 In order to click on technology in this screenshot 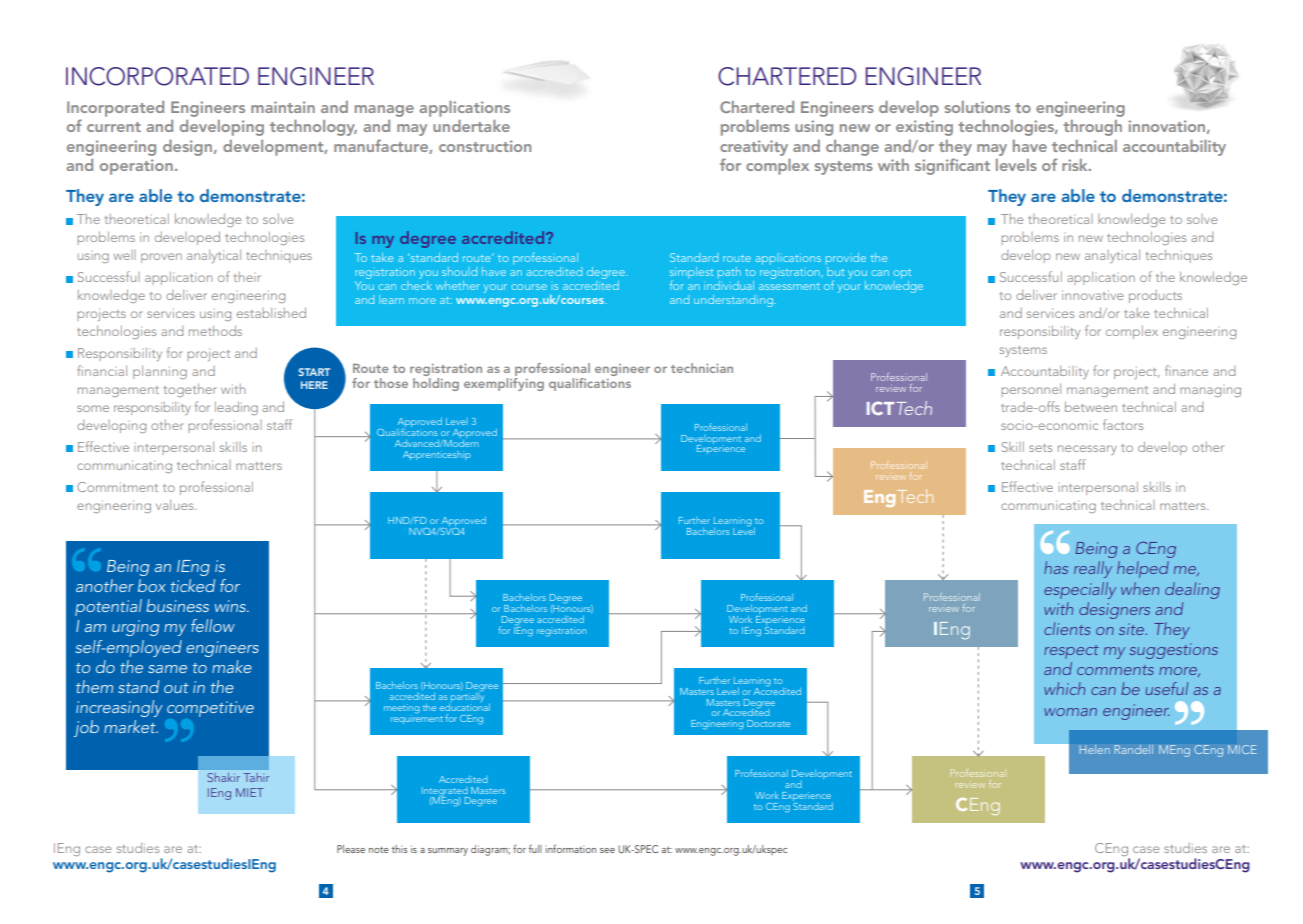, I will do `click(313, 128)`.
